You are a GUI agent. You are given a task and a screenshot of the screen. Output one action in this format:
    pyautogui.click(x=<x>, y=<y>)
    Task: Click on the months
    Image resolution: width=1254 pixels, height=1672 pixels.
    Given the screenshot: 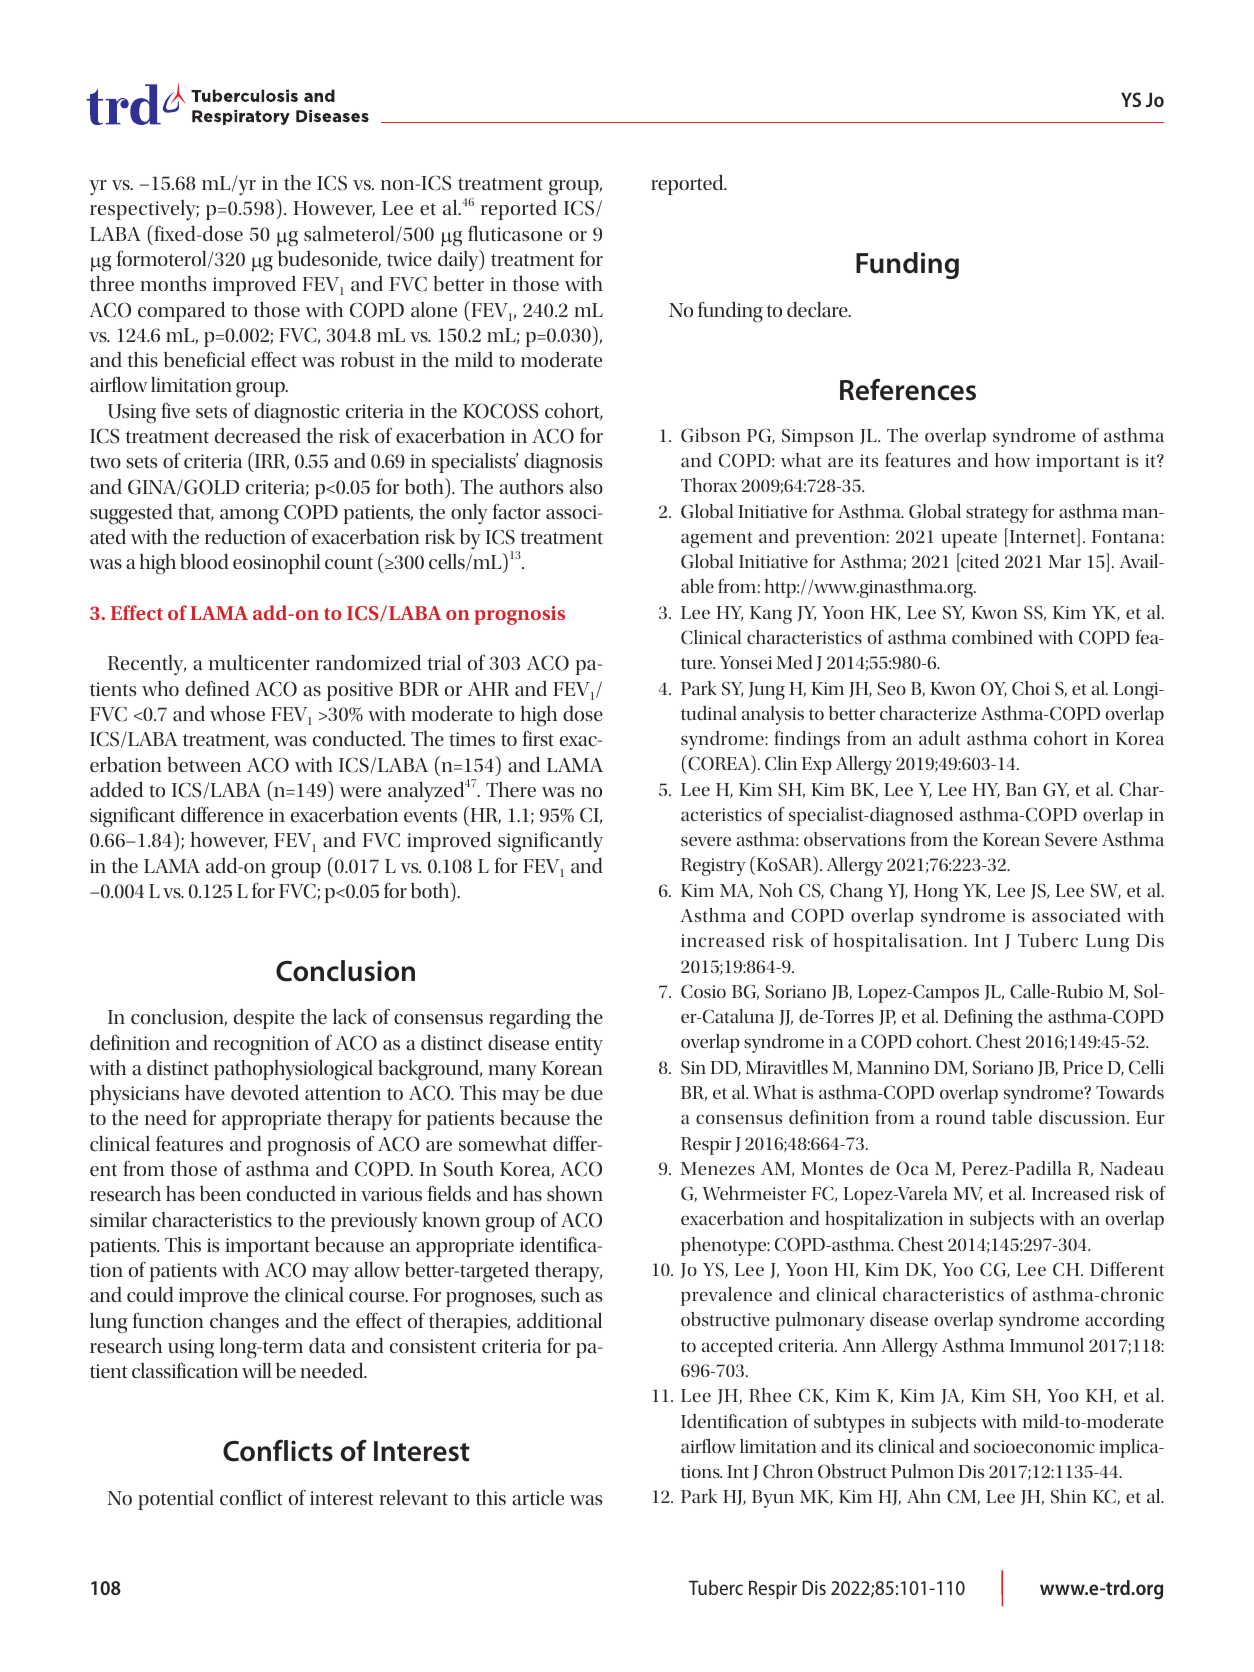 What is the action you would take?
    pyautogui.click(x=173, y=283)
